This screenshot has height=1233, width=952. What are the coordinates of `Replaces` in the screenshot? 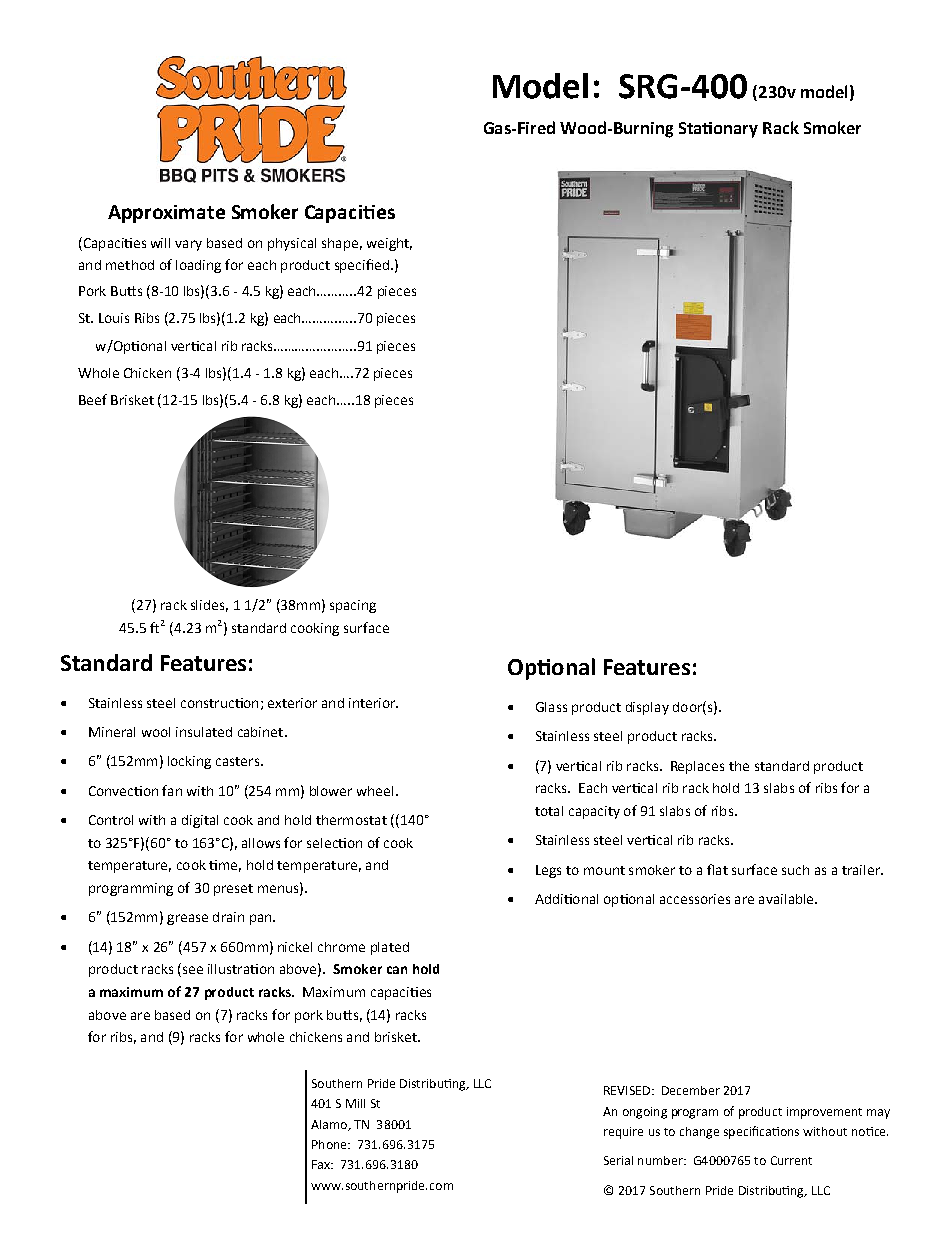 It's located at (697, 767).
